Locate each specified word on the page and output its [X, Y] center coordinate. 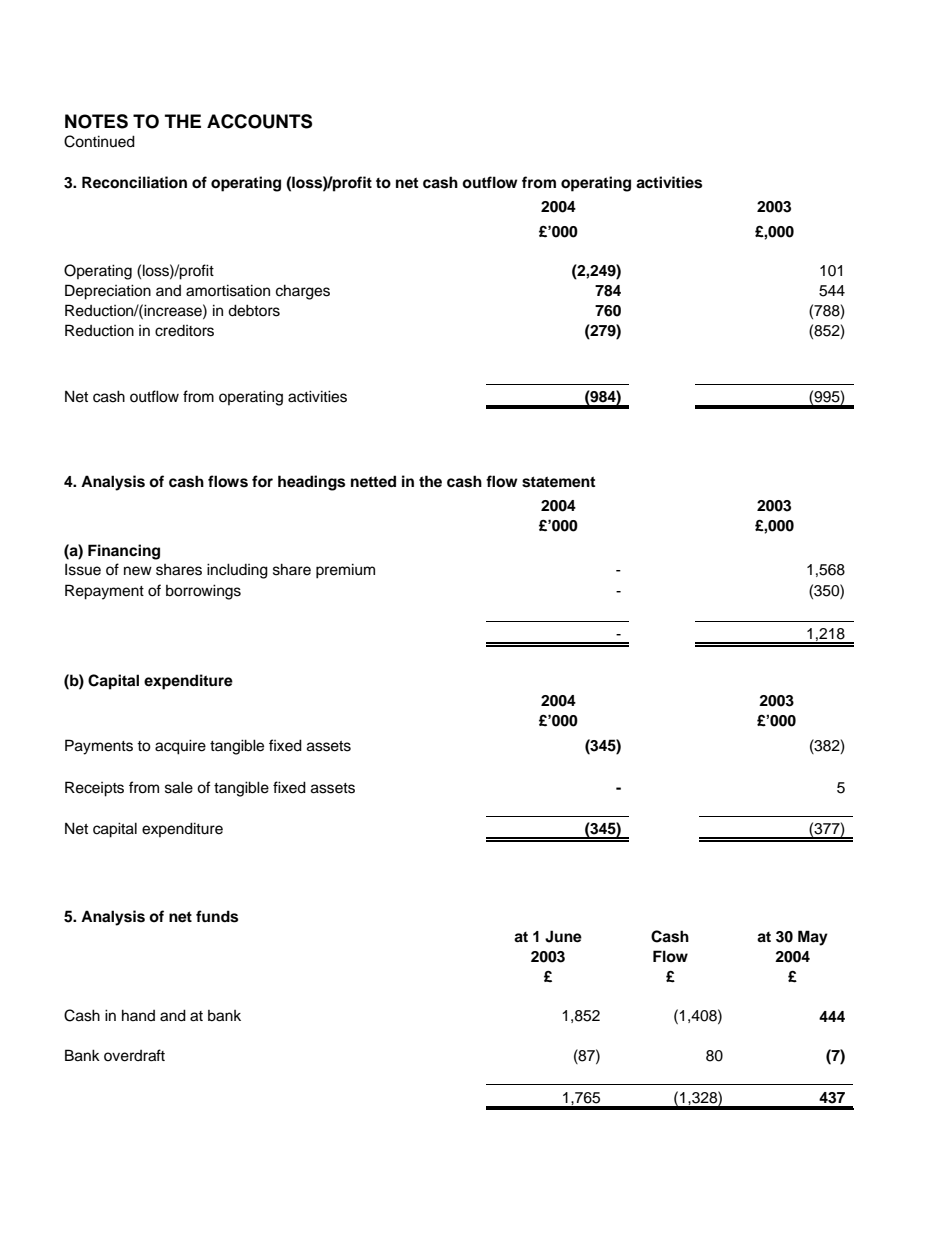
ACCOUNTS [259, 121]
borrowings [203, 592]
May [813, 938]
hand [138, 1015]
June [563, 936]
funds [217, 916]
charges [303, 292]
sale [179, 787]
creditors [184, 331]
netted [373, 481]
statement [558, 482]
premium [345, 571]
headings [311, 483]
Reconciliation [134, 182]
